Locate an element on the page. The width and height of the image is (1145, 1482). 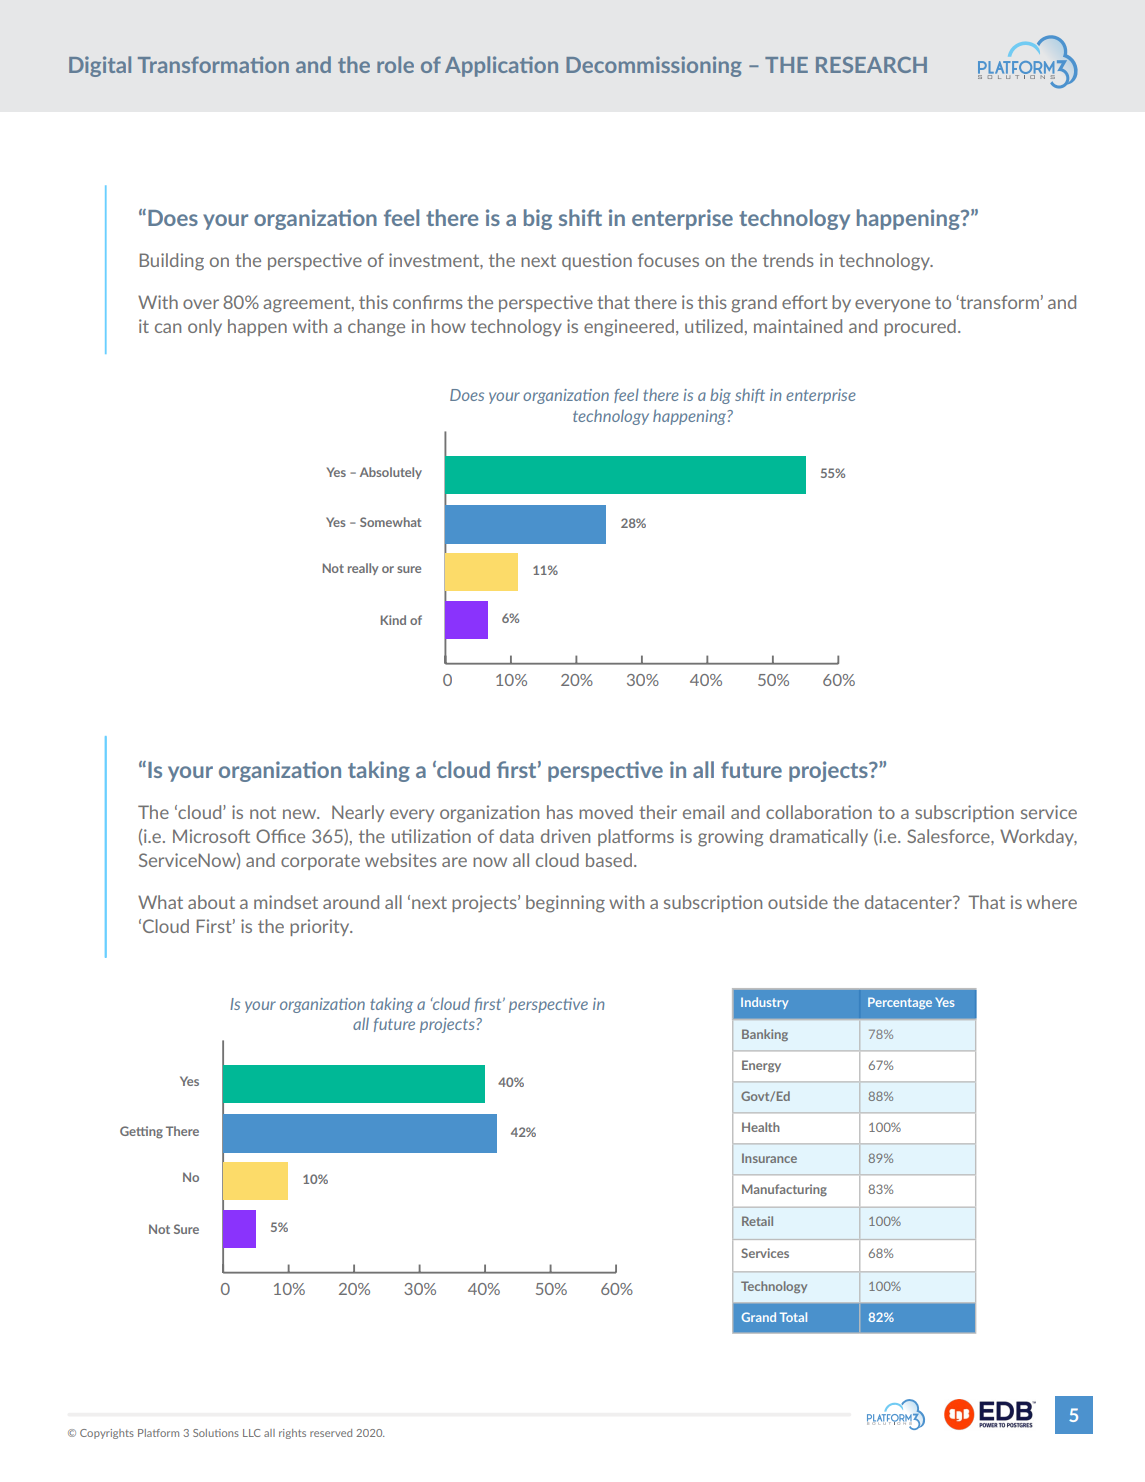
really is located at coordinates (363, 569).
